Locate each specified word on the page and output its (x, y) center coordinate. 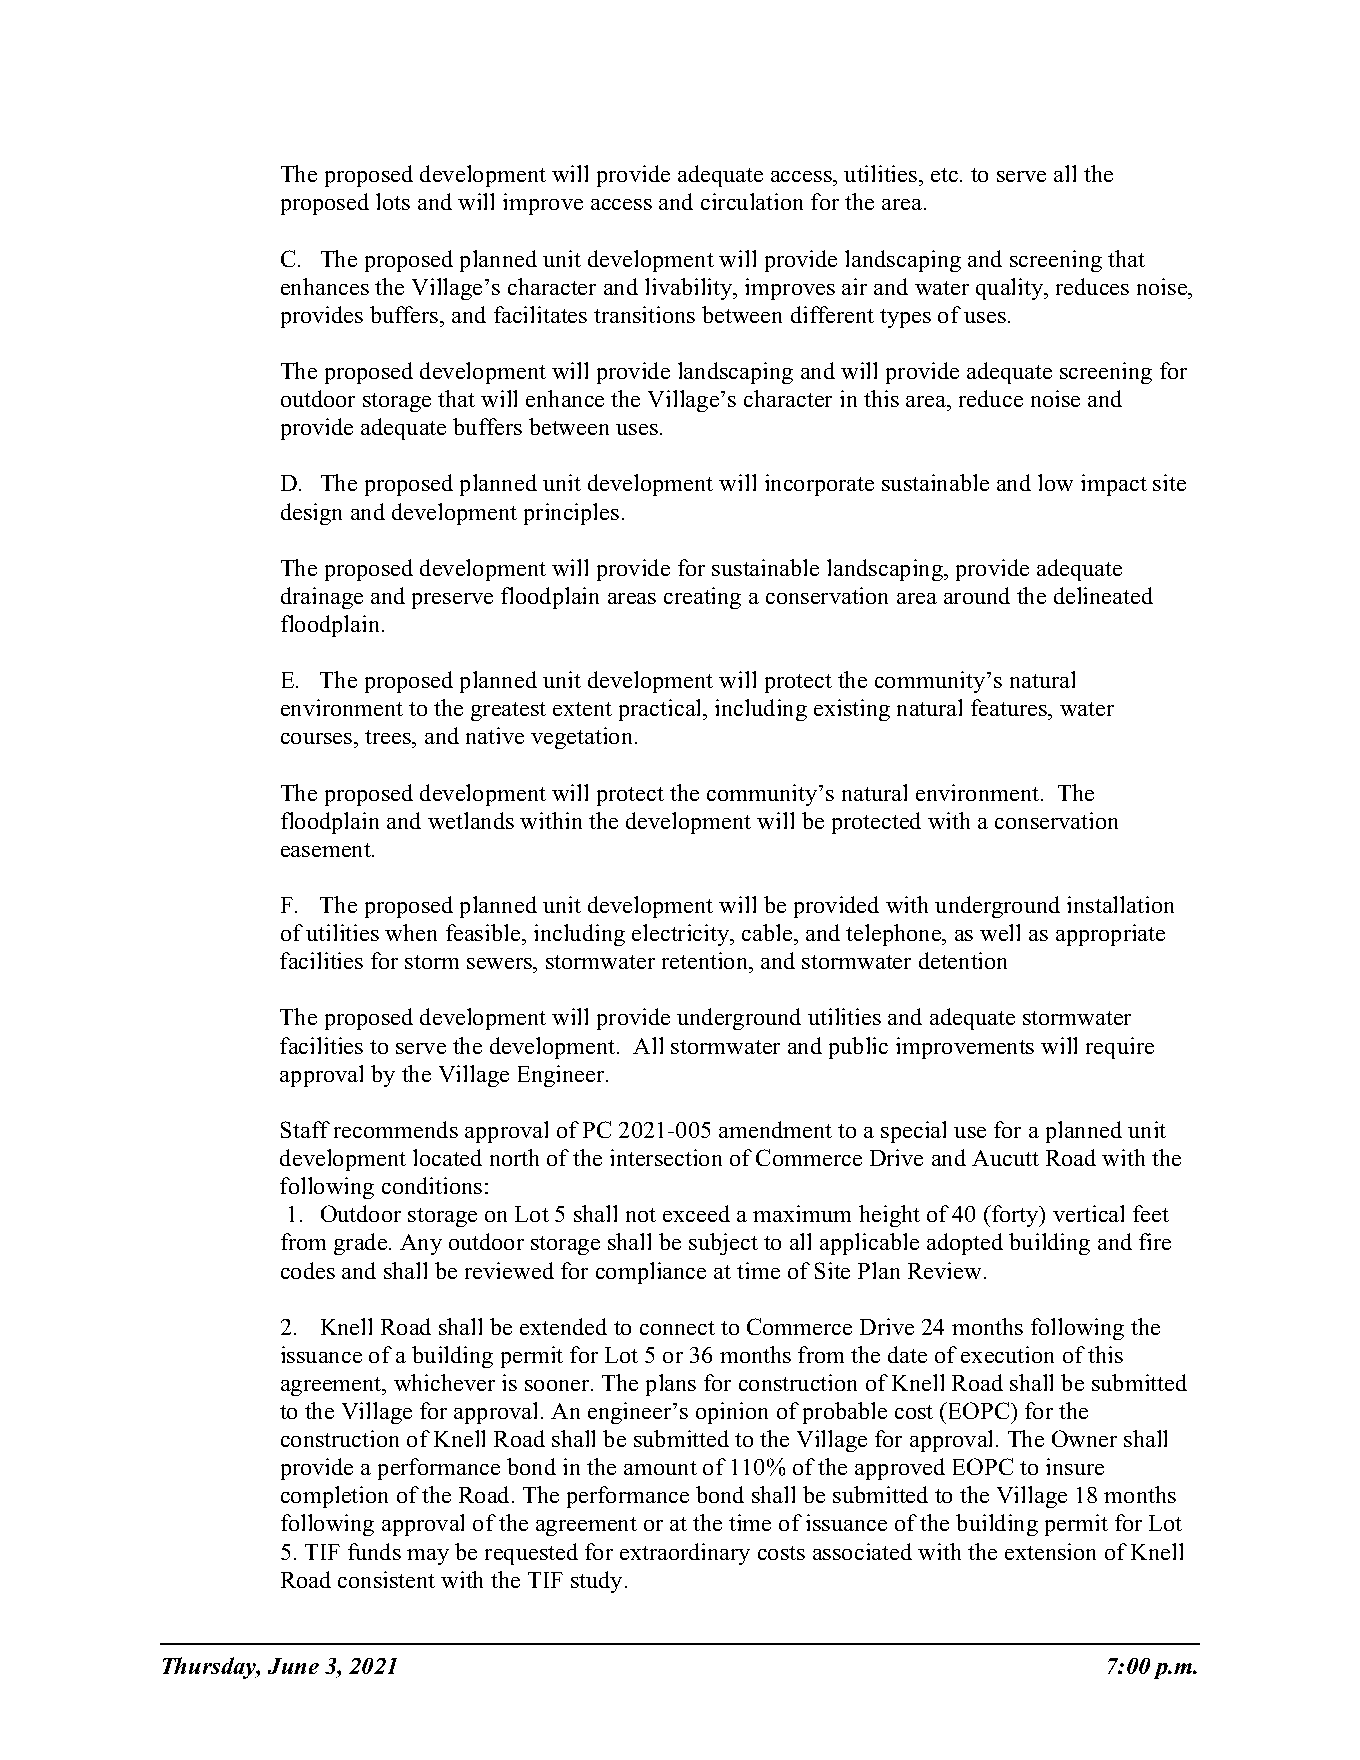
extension (1050, 1551)
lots (393, 201)
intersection (666, 1157)
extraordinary (685, 1554)
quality (1011, 289)
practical (662, 710)
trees (389, 739)
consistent (386, 1579)
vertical (1088, 1213)
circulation (752, 201)
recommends (396, 1129)
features (1010, 709)
